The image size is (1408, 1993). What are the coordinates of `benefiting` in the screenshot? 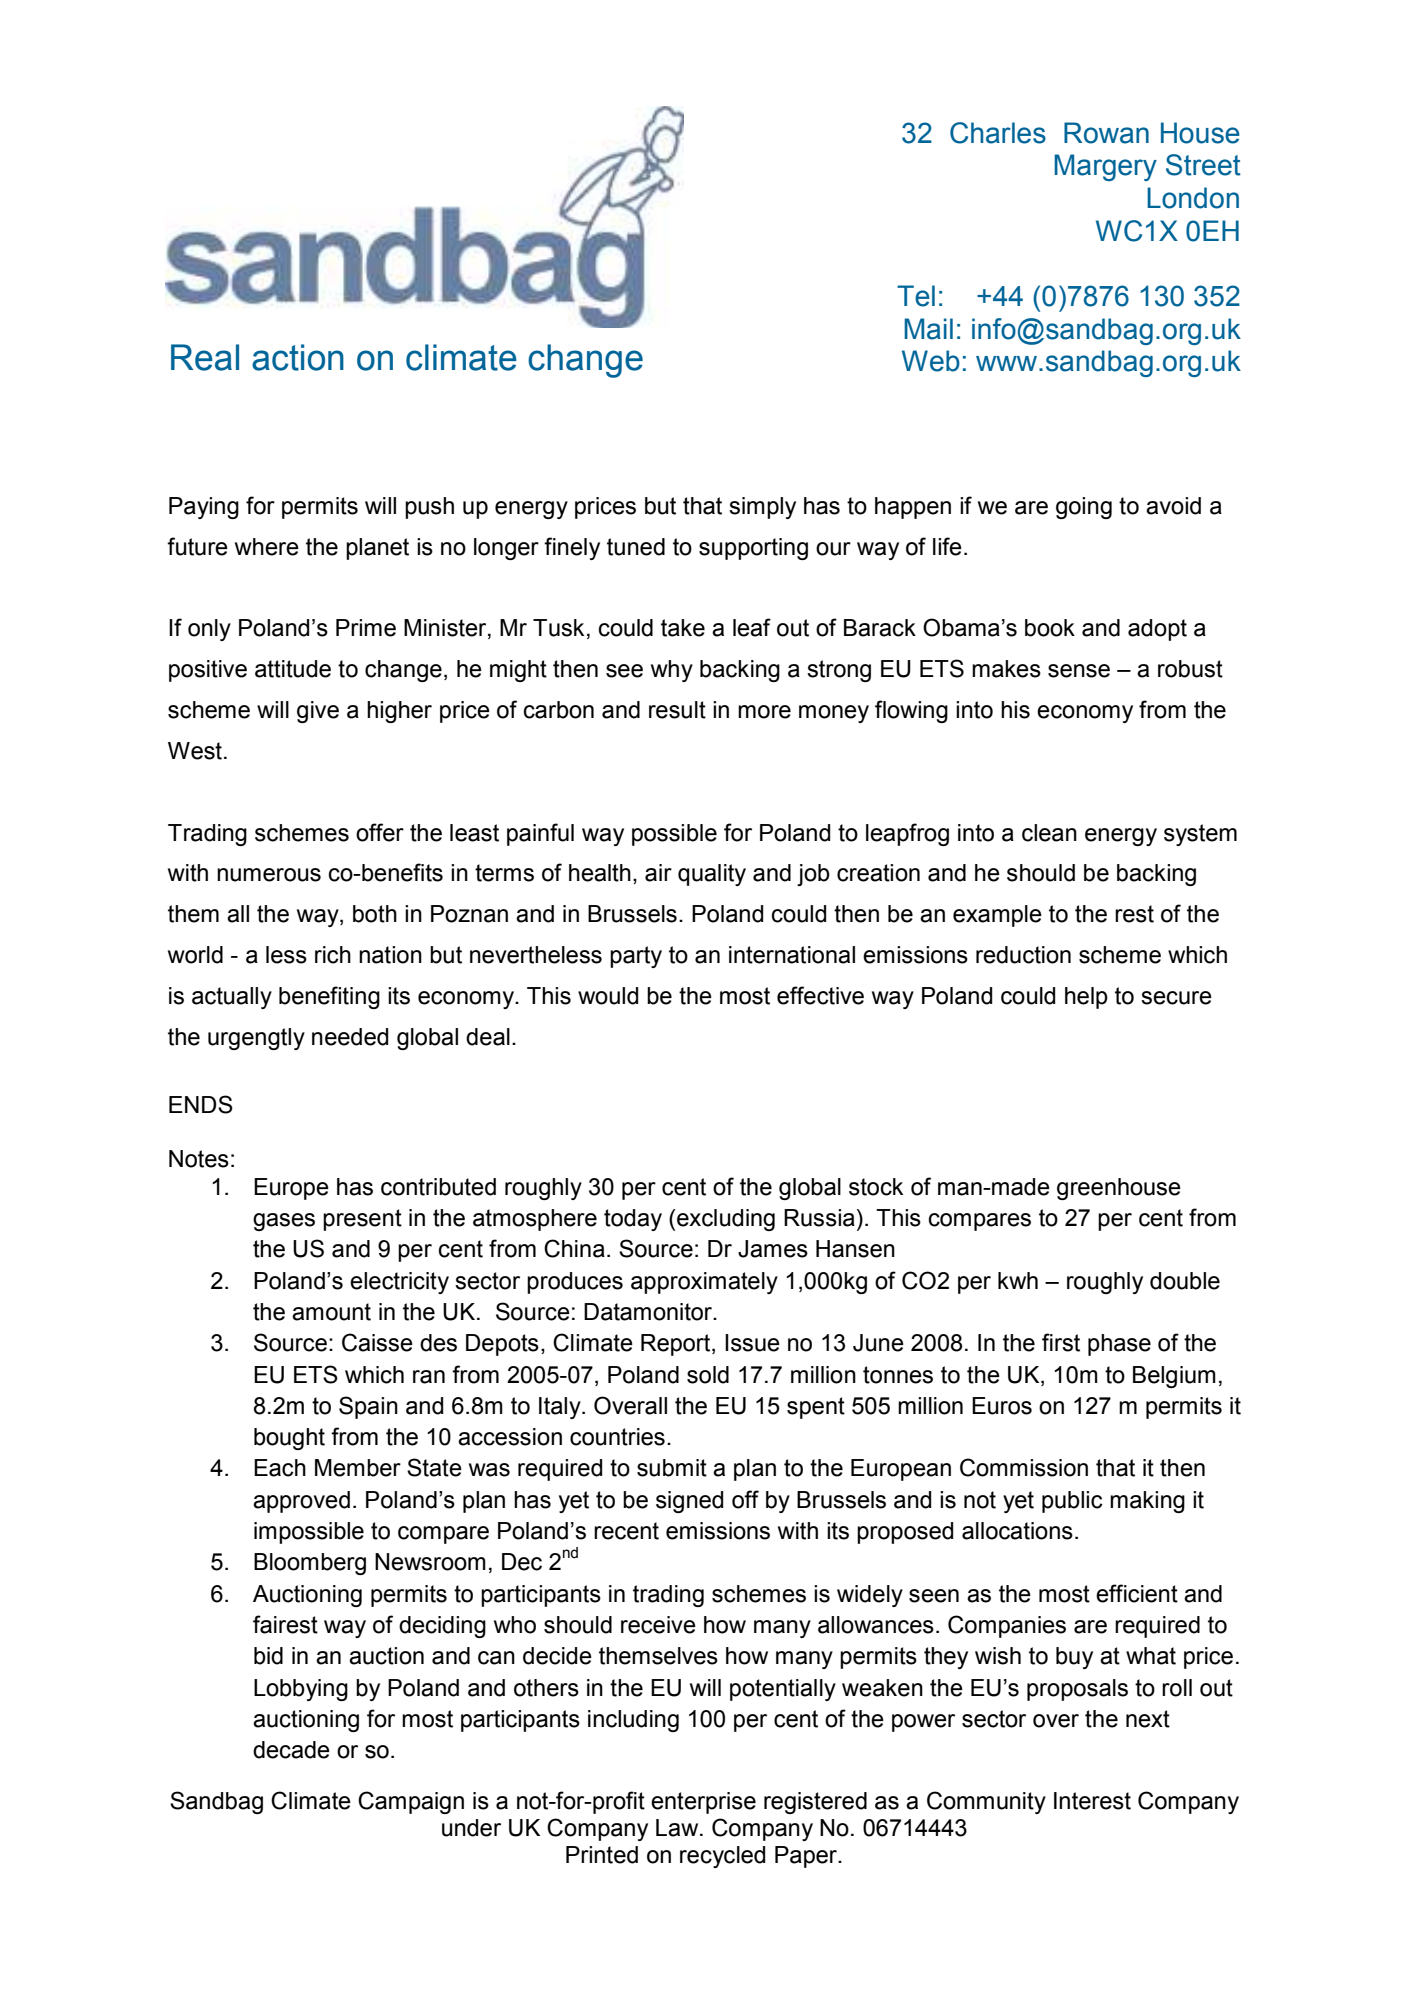 It's located at (329, 997).
